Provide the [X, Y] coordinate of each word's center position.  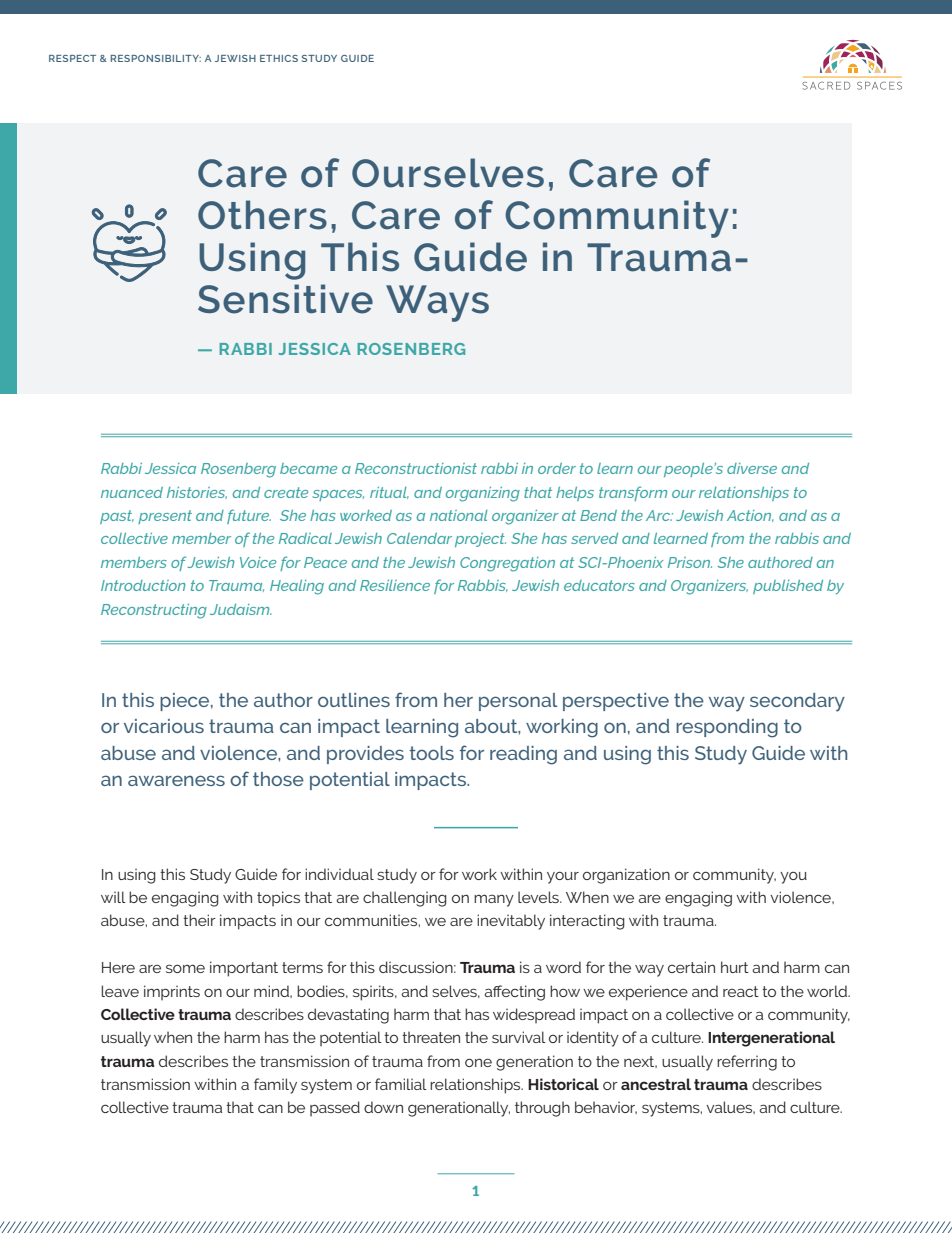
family [275, 1086]
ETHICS [279, 58]
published [788, 587]
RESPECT [72, 58]
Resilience [395, 585]
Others [262, 215]
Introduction [143, 585]
